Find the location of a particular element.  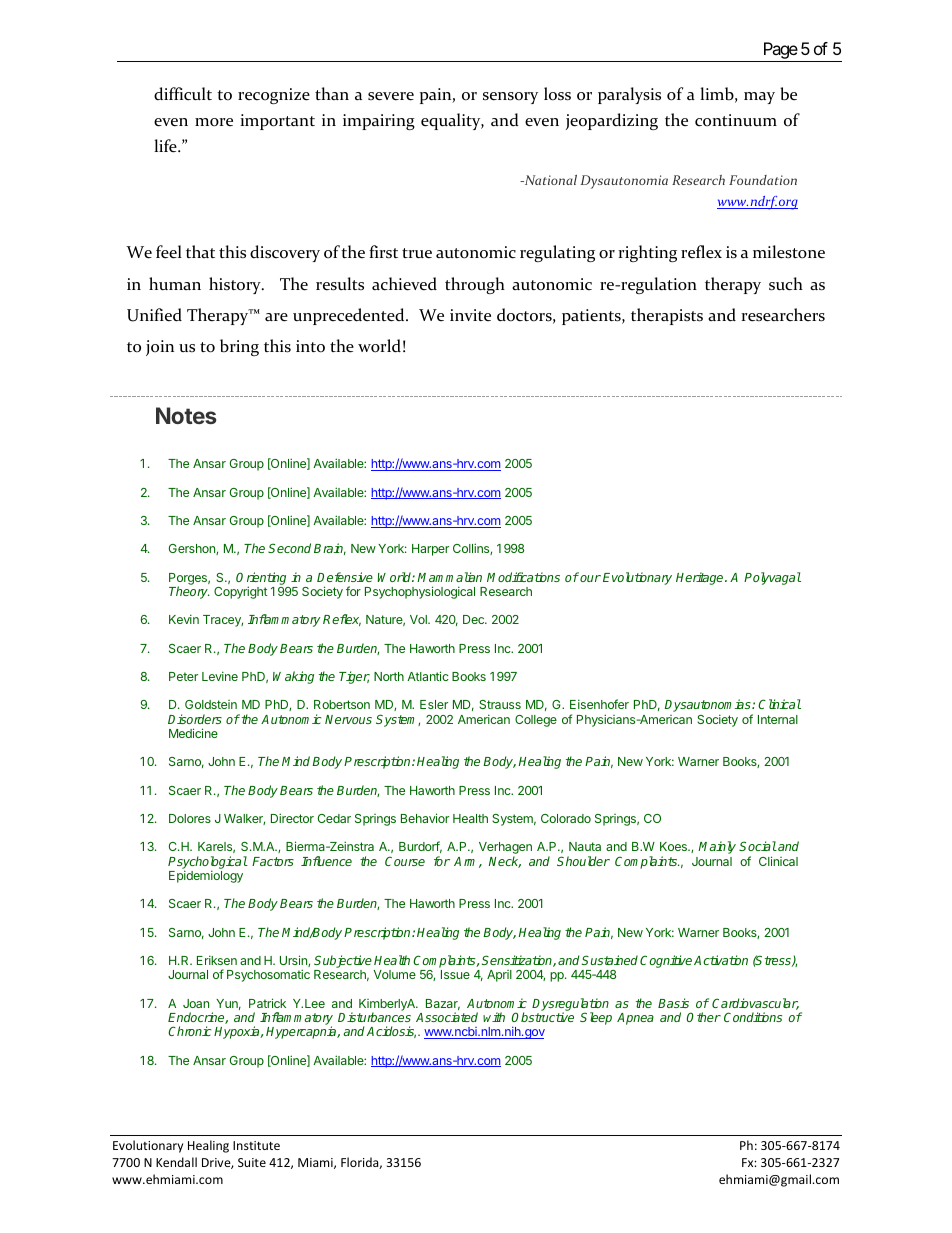

continuum is located at coordinates (736, 120).
